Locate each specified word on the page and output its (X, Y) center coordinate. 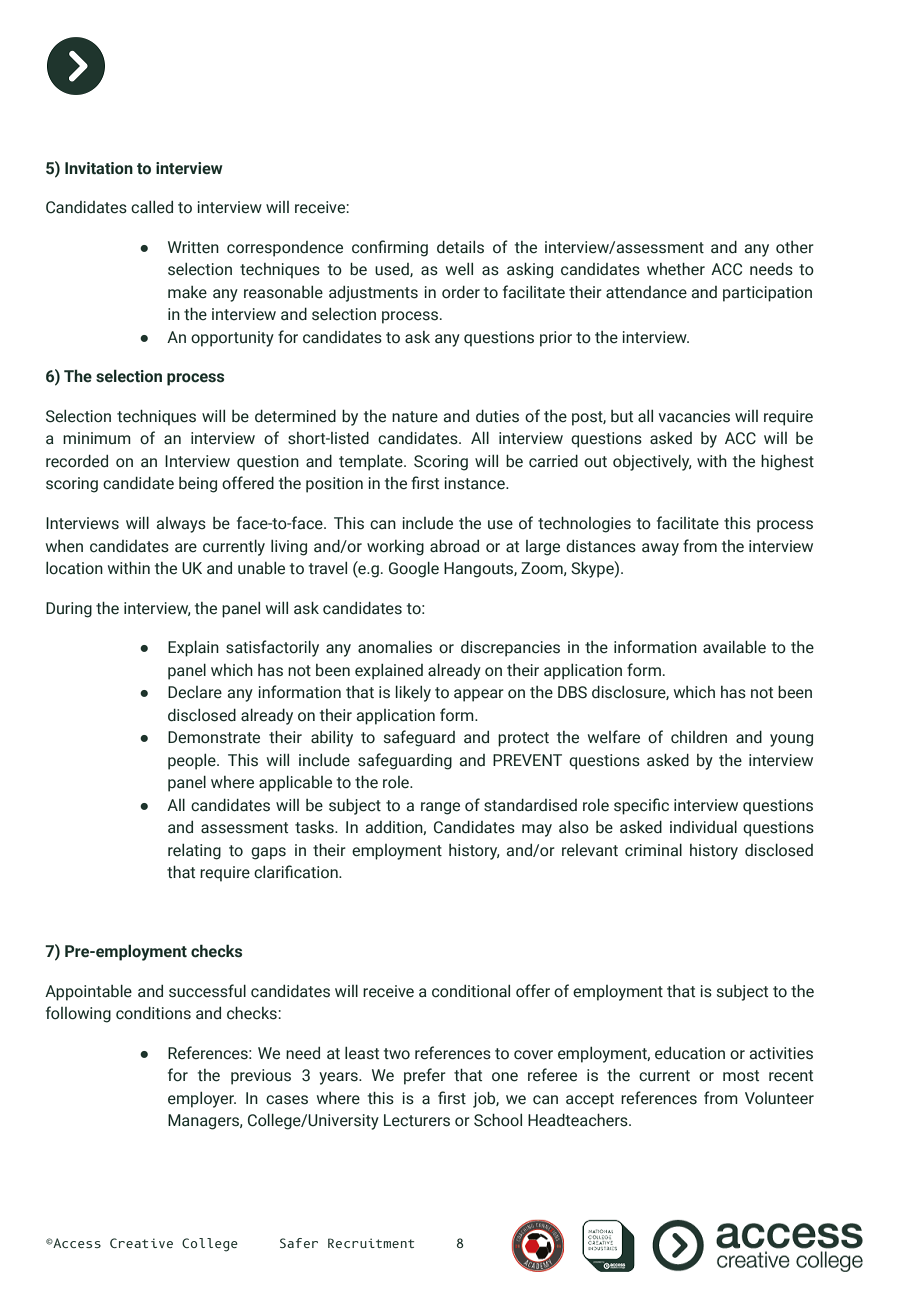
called (152, 207)
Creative (141, 1243)
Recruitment (371, 1243)
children (699, 737)
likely (413, 693)
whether (676, 269)
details (460, 247)
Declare (195, 692)
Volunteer (779, 1098)
